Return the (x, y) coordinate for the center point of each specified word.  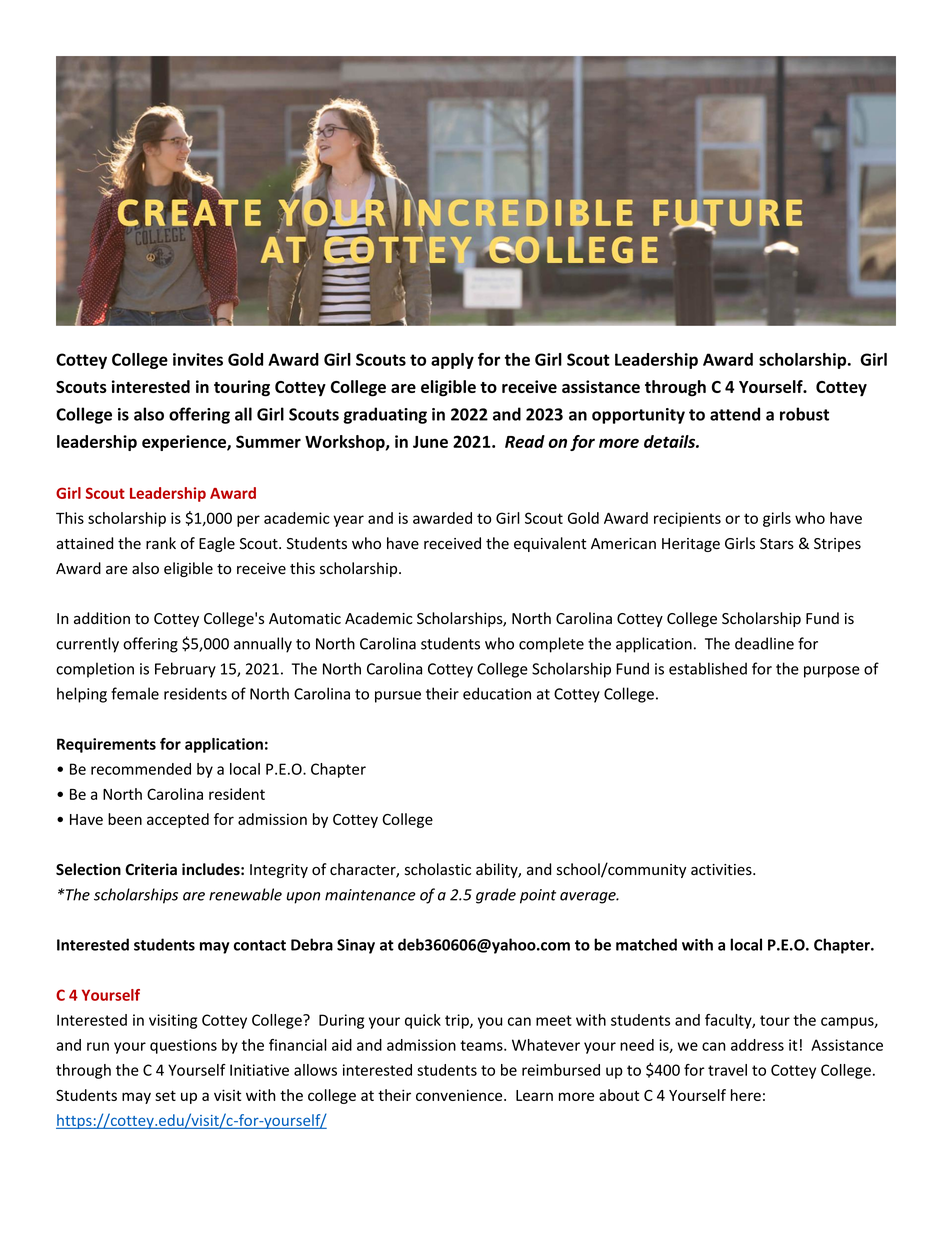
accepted (178, 820)
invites (198, 359)
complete (551, 645)
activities (722, 870)
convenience (460, 1095)
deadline (764, 643)
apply (452, 361)
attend (735, 414)
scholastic (438, 869)
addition (102, 618)
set (165, 1096)
